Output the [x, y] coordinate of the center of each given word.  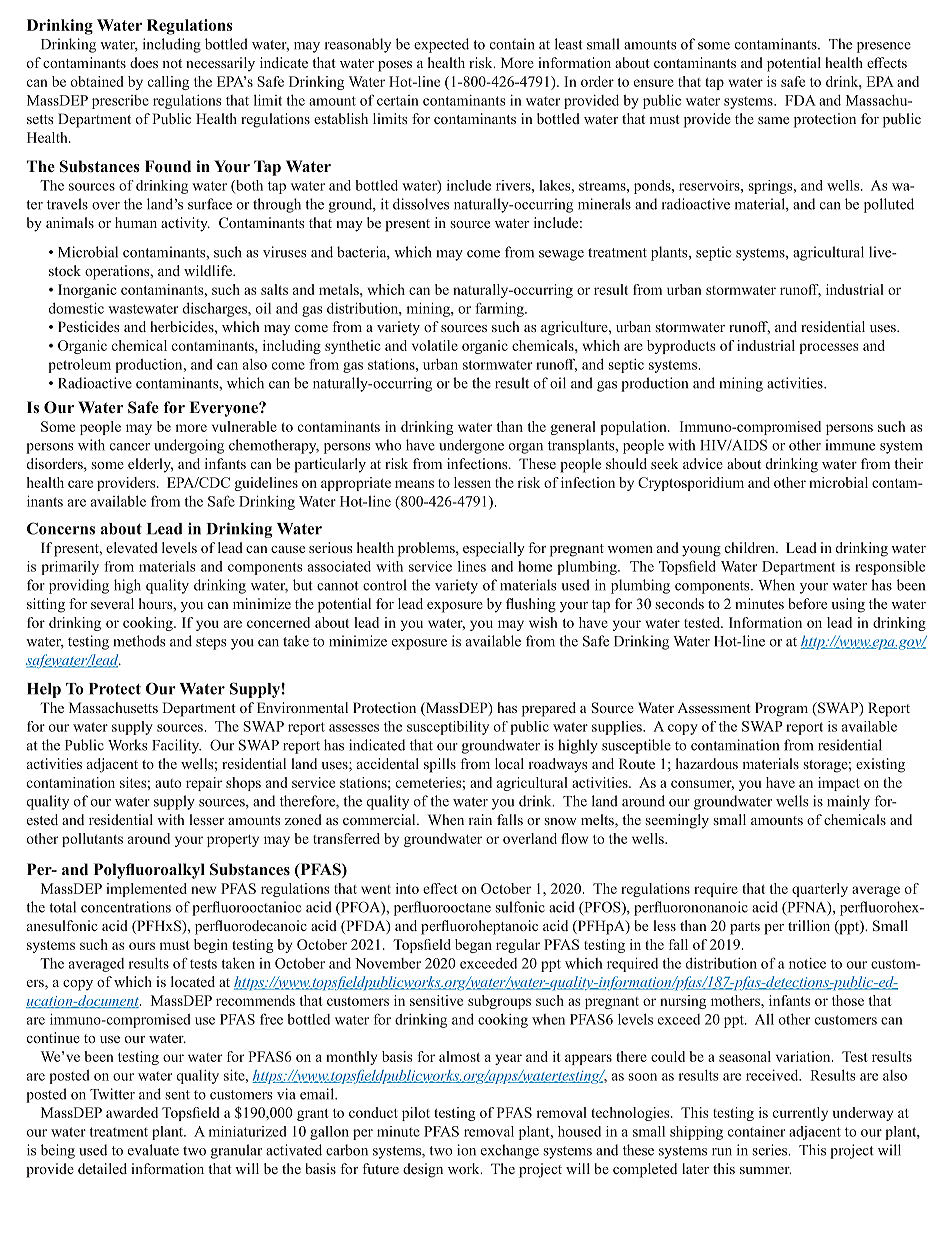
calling [168, 83]
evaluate [153, 1150]
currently [800, 1114]
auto [168, 783]
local [509, 763]
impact [839, 784]
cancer [130, 447]
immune [850, 445]
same [773, 120]
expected [441, 45]
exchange [510, 1151]
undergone [471, 446]
